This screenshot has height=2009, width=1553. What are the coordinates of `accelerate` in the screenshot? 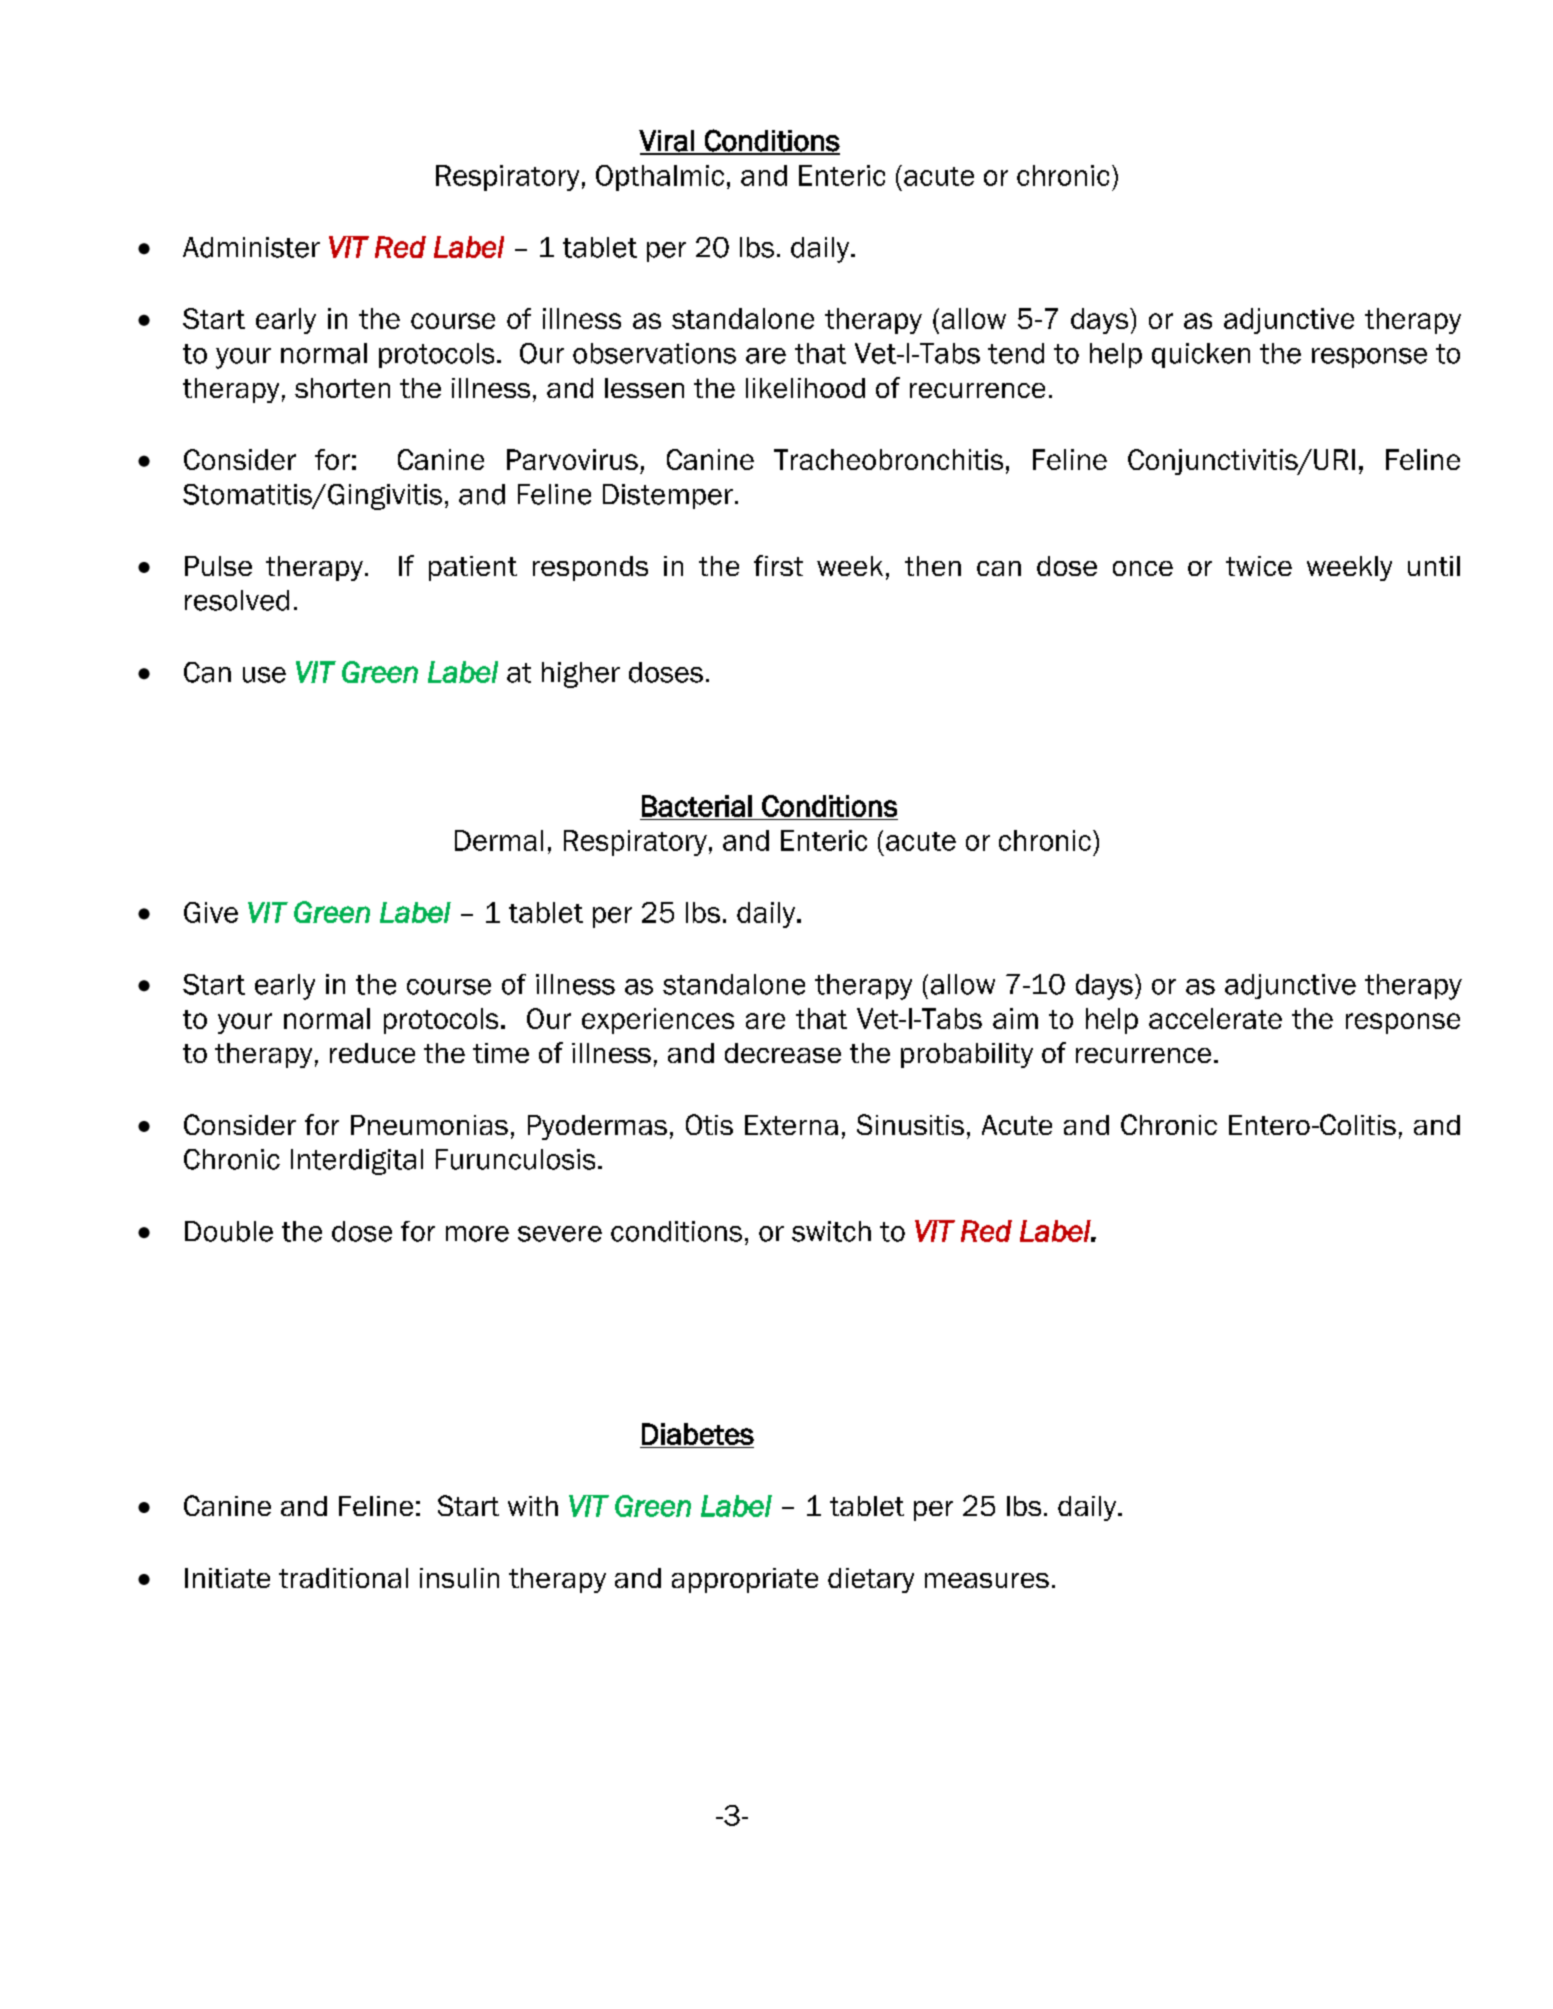 It's located at (1215, 1018).
